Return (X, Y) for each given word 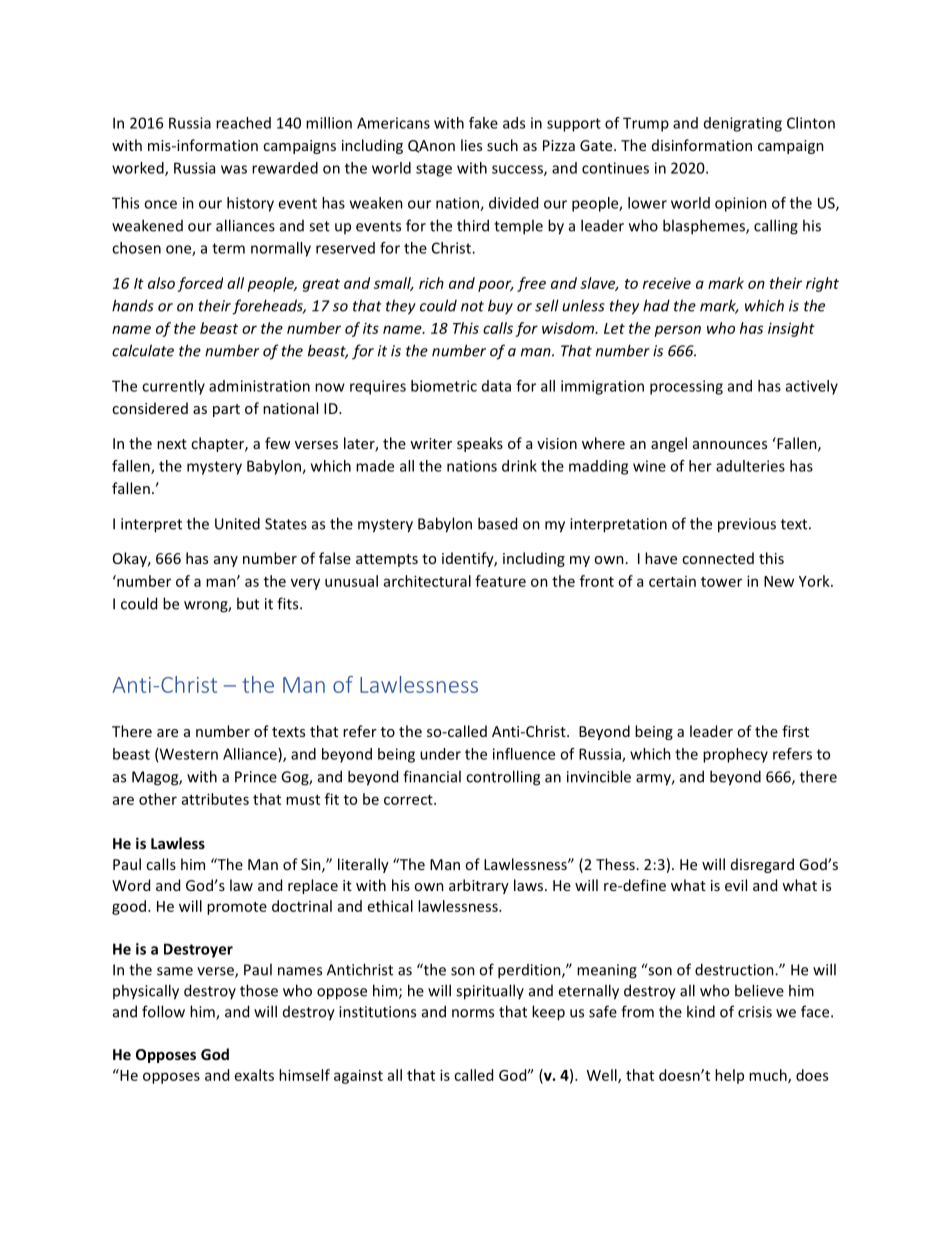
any (226, 561)
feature (500, 581)
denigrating (743, 124)
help (729, 1076)
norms (473, 1013)
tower (721, 582)
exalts (254, 1075)
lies (471, 145)
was (234, 169)
